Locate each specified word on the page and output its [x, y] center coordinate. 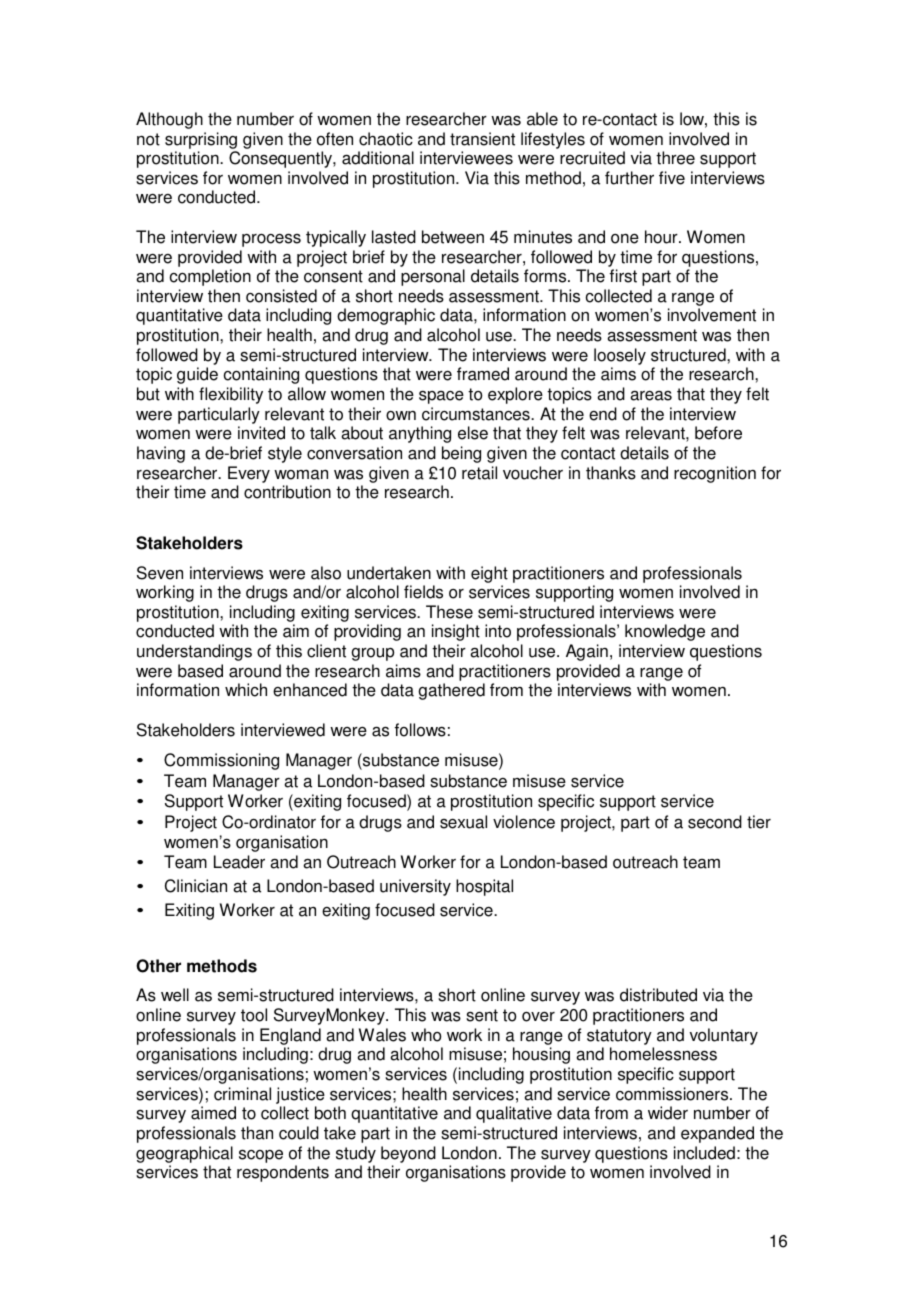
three [675, 158]
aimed [213, 1113]
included [704, 1153]
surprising [201, 140]
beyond [408, 1154]
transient [482, 139]
